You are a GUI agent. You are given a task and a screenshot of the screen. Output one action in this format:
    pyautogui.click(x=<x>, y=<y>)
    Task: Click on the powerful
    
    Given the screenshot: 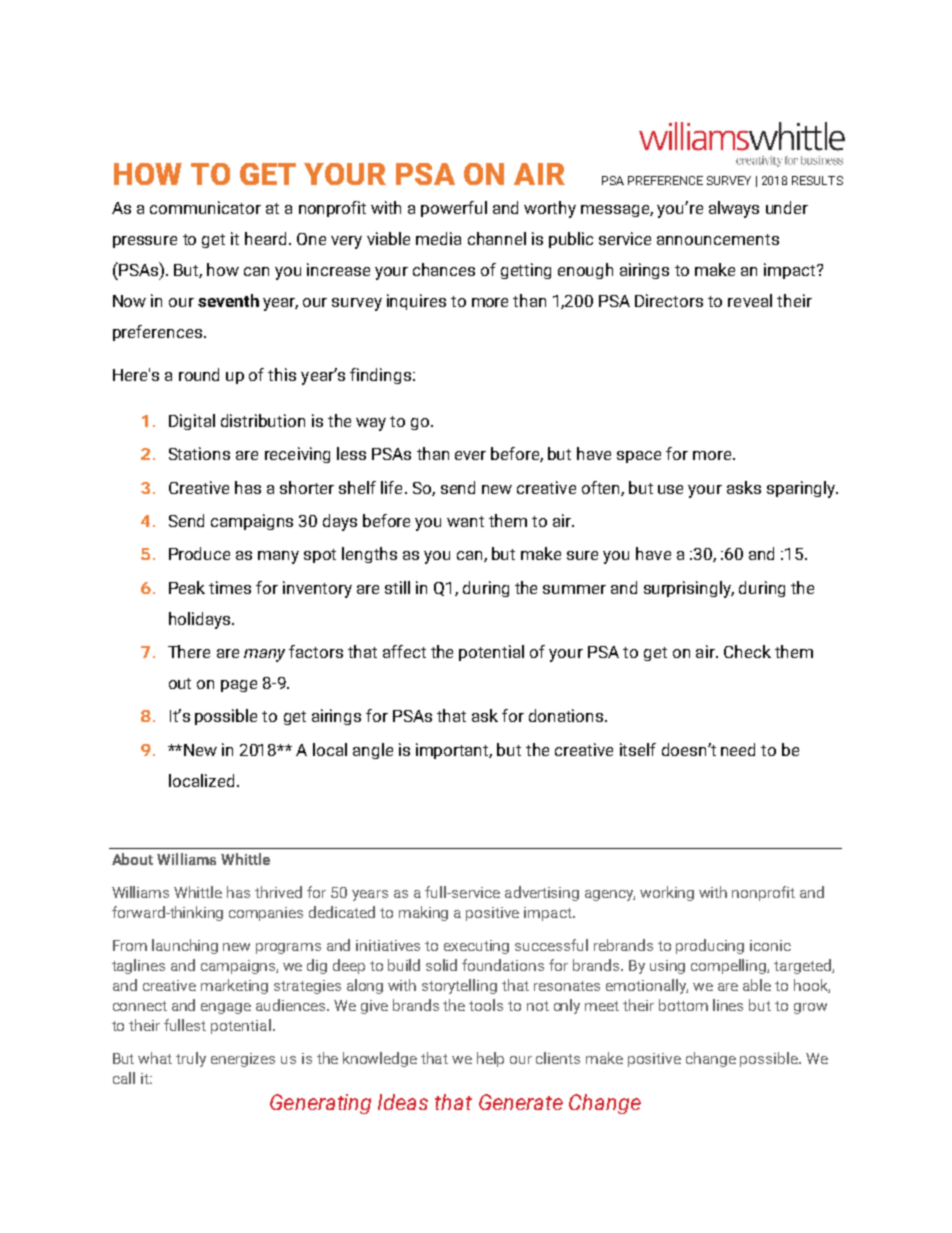 What is the action you would take?
    pyautogui.click(x=454, y=209)
